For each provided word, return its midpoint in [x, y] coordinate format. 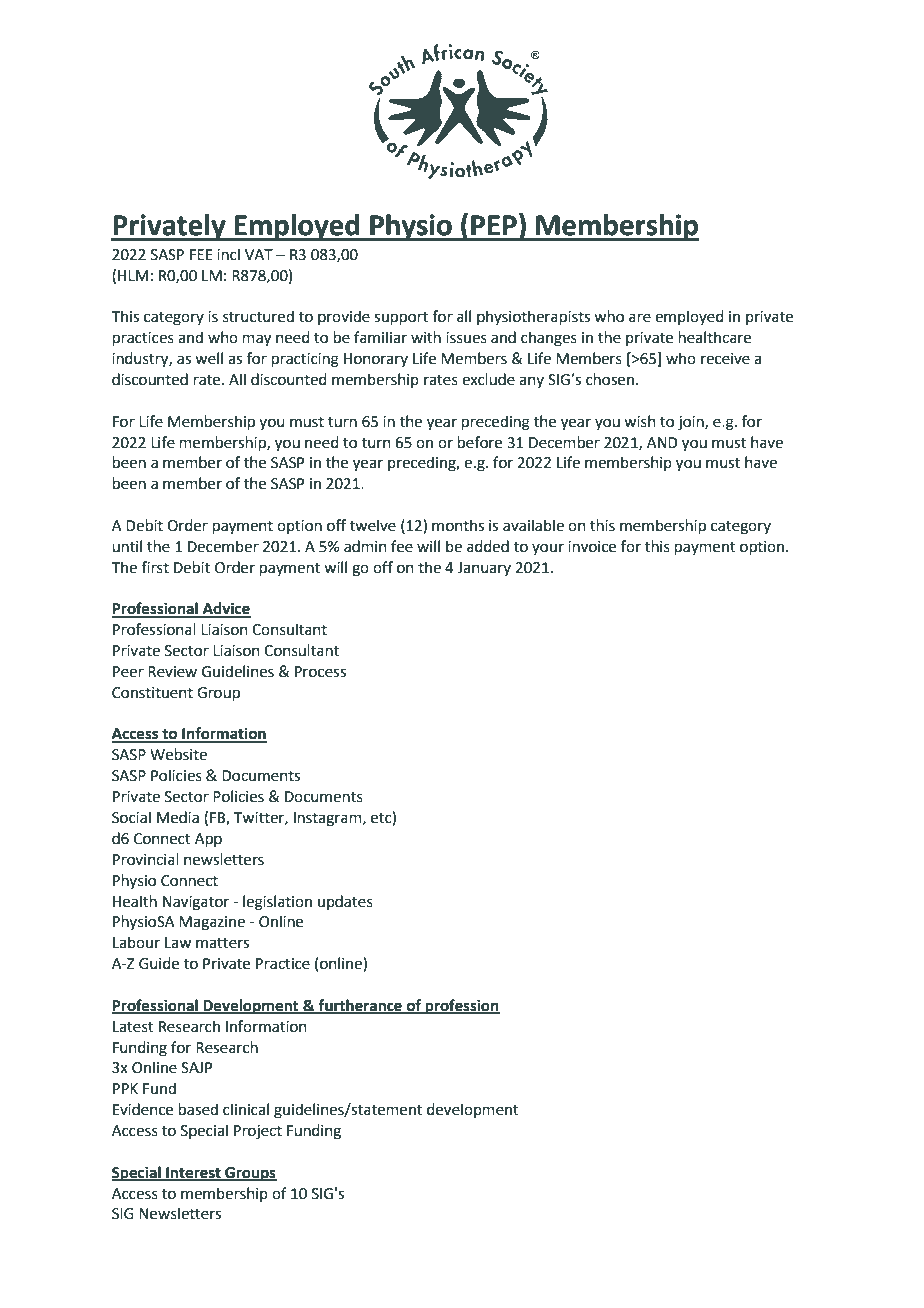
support [401, 318]
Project [258, 1132]
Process [320, 672]
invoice [592, 547]
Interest [193, 1173]
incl [228, 254]
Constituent [152, 693]
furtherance [360, 1006]
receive [725, 359]
